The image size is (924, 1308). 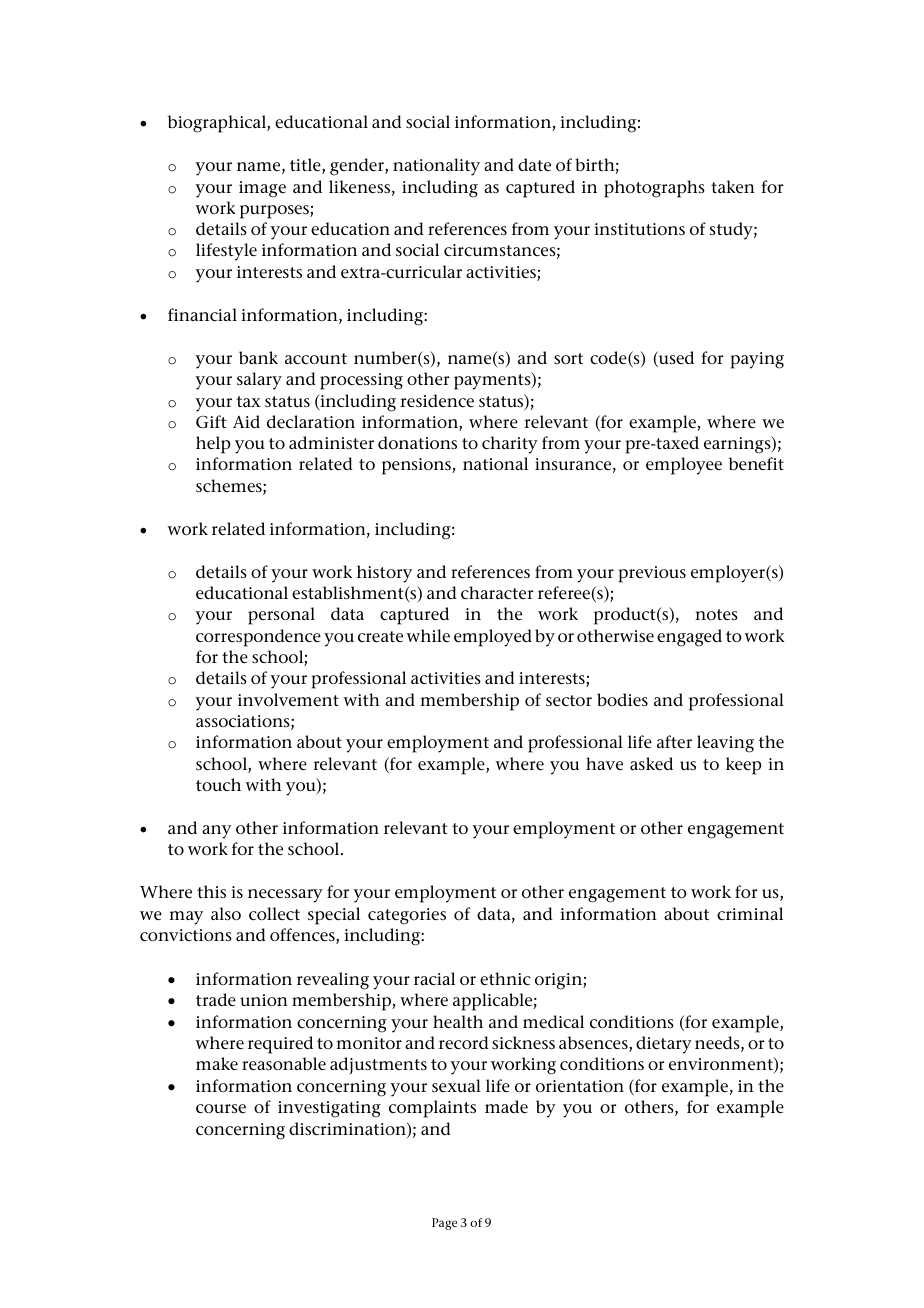 I want to click on date, so click(x=534, y=165).
